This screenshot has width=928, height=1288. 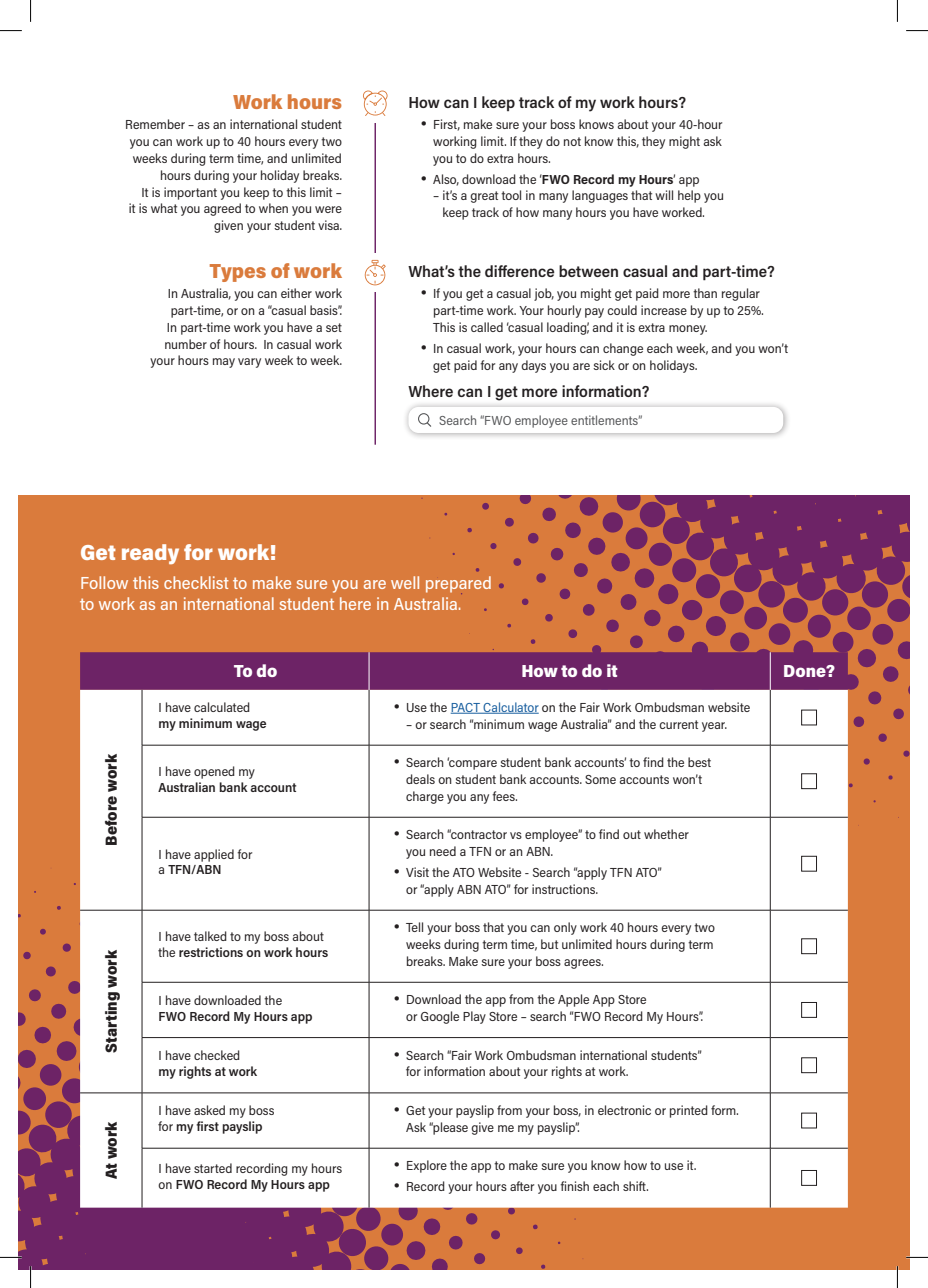 What do you see at coordinates (224, 363) in the screenshot?
I see `may` at bounding box center [224, 363].
